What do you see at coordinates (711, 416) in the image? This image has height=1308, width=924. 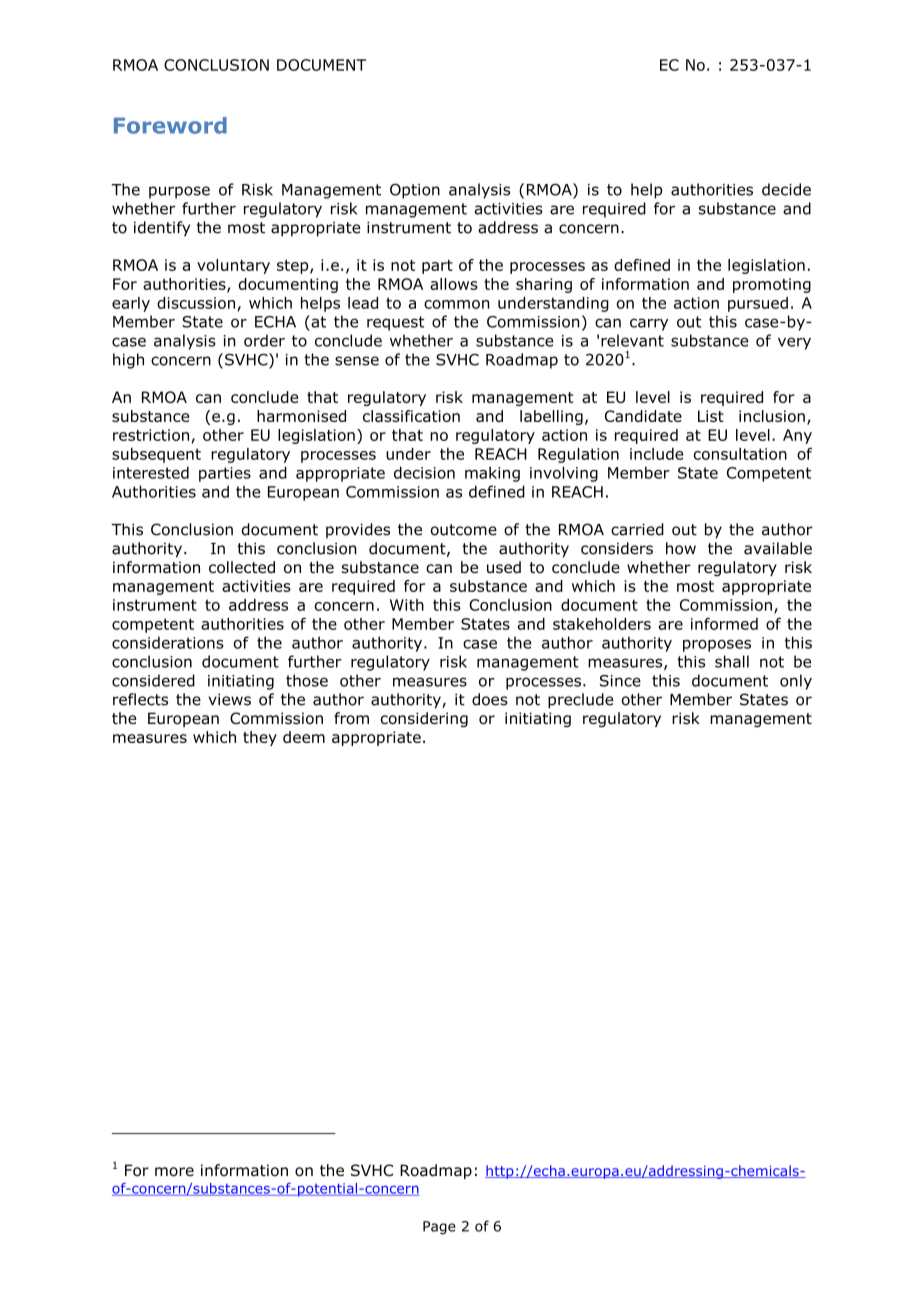 I see `List` at bounding box center [711, 416].
